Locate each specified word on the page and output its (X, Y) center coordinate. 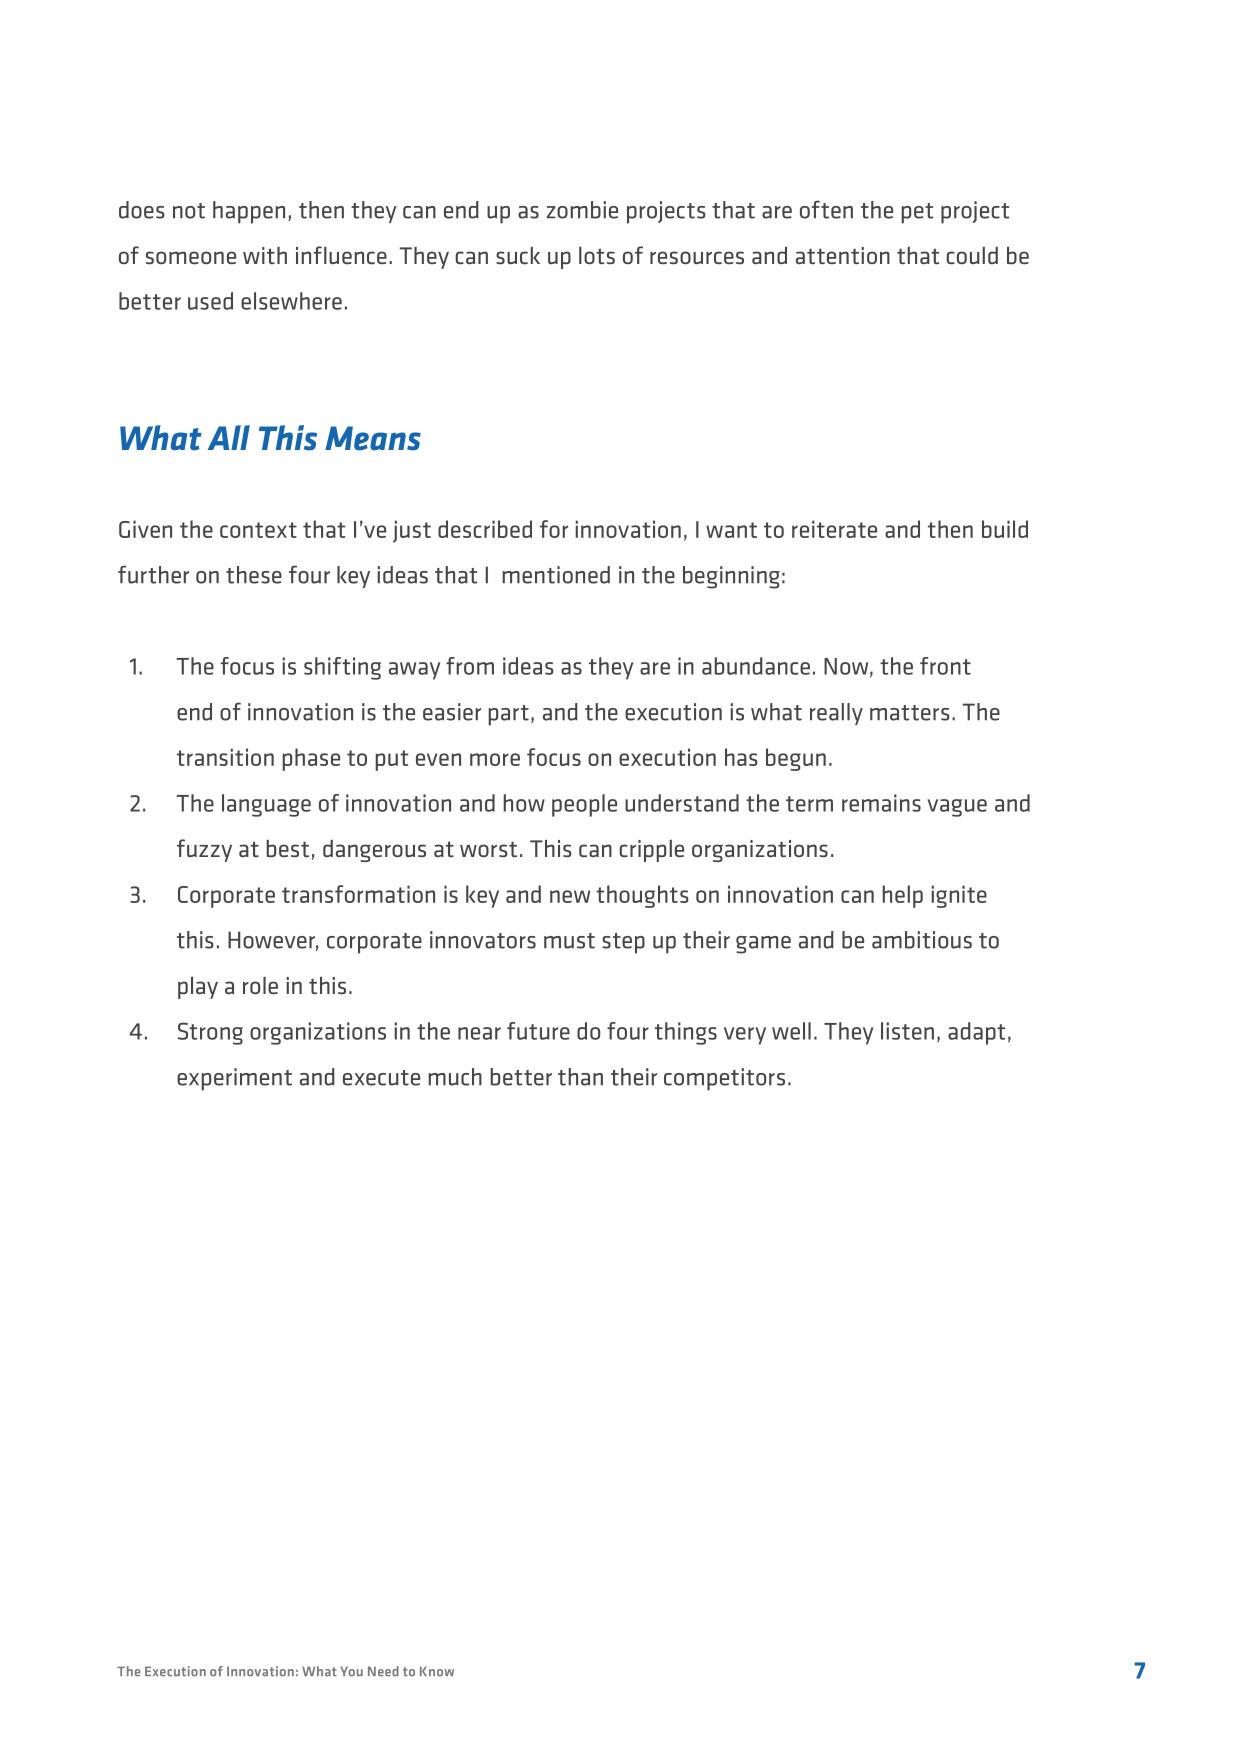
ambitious (922, 940)
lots (597, 255)
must (569, 941)
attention (843, 255)
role (260, 985)
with (265, 255)
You (351, 1671)
